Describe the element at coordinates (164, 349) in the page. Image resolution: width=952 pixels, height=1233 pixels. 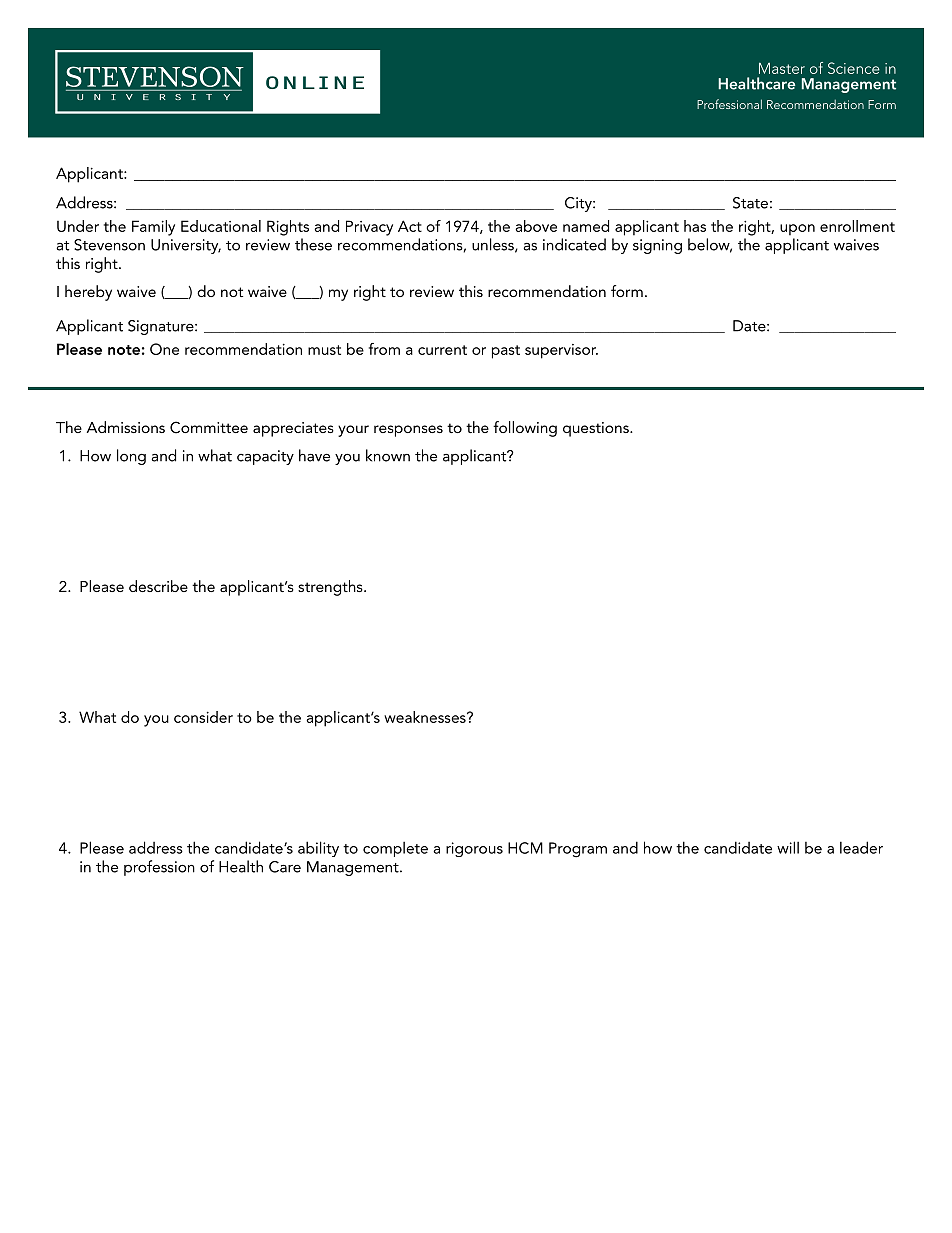
I see `One` at that location.
